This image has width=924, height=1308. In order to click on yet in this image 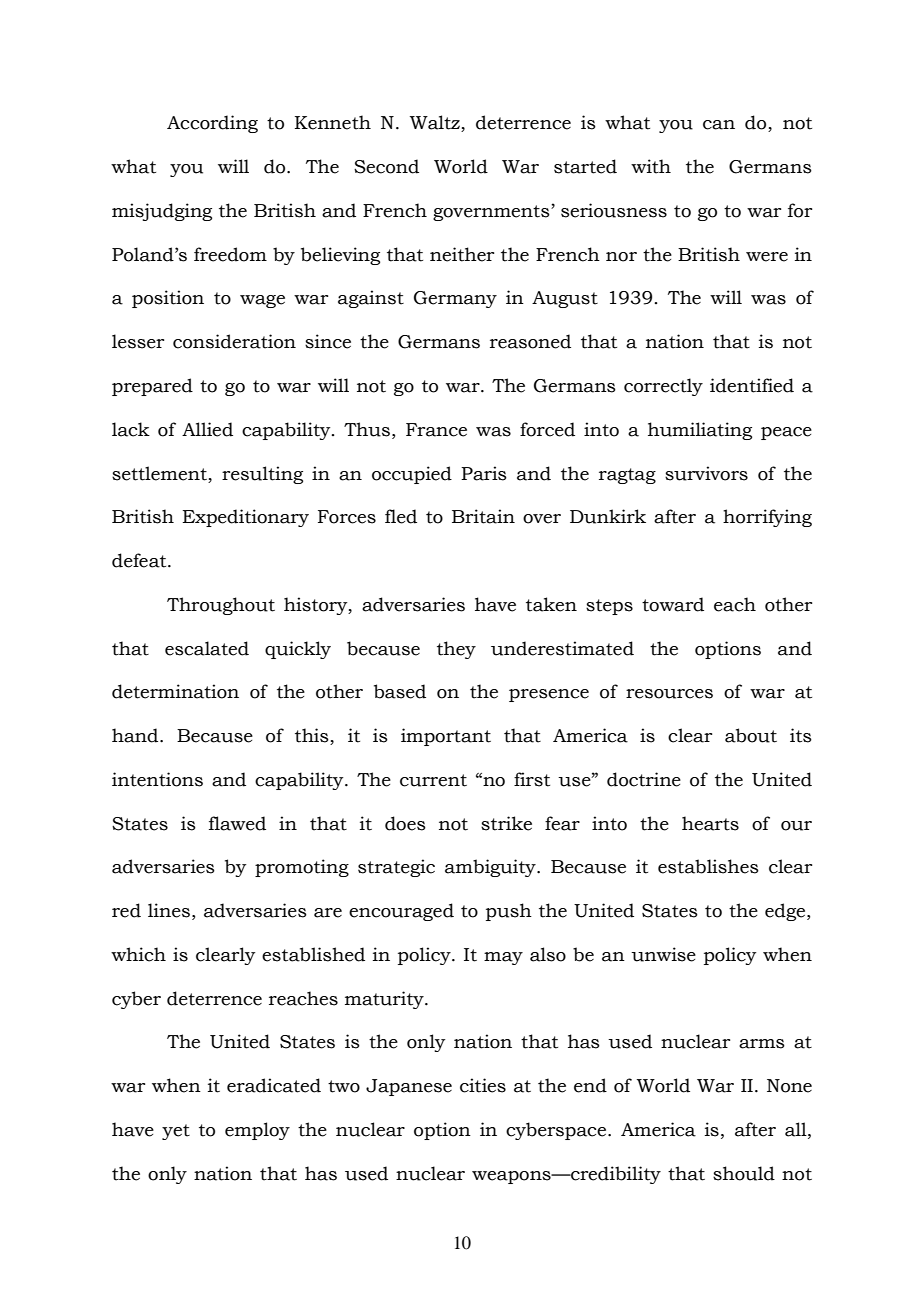, I will do `click(176, 1132)`.
